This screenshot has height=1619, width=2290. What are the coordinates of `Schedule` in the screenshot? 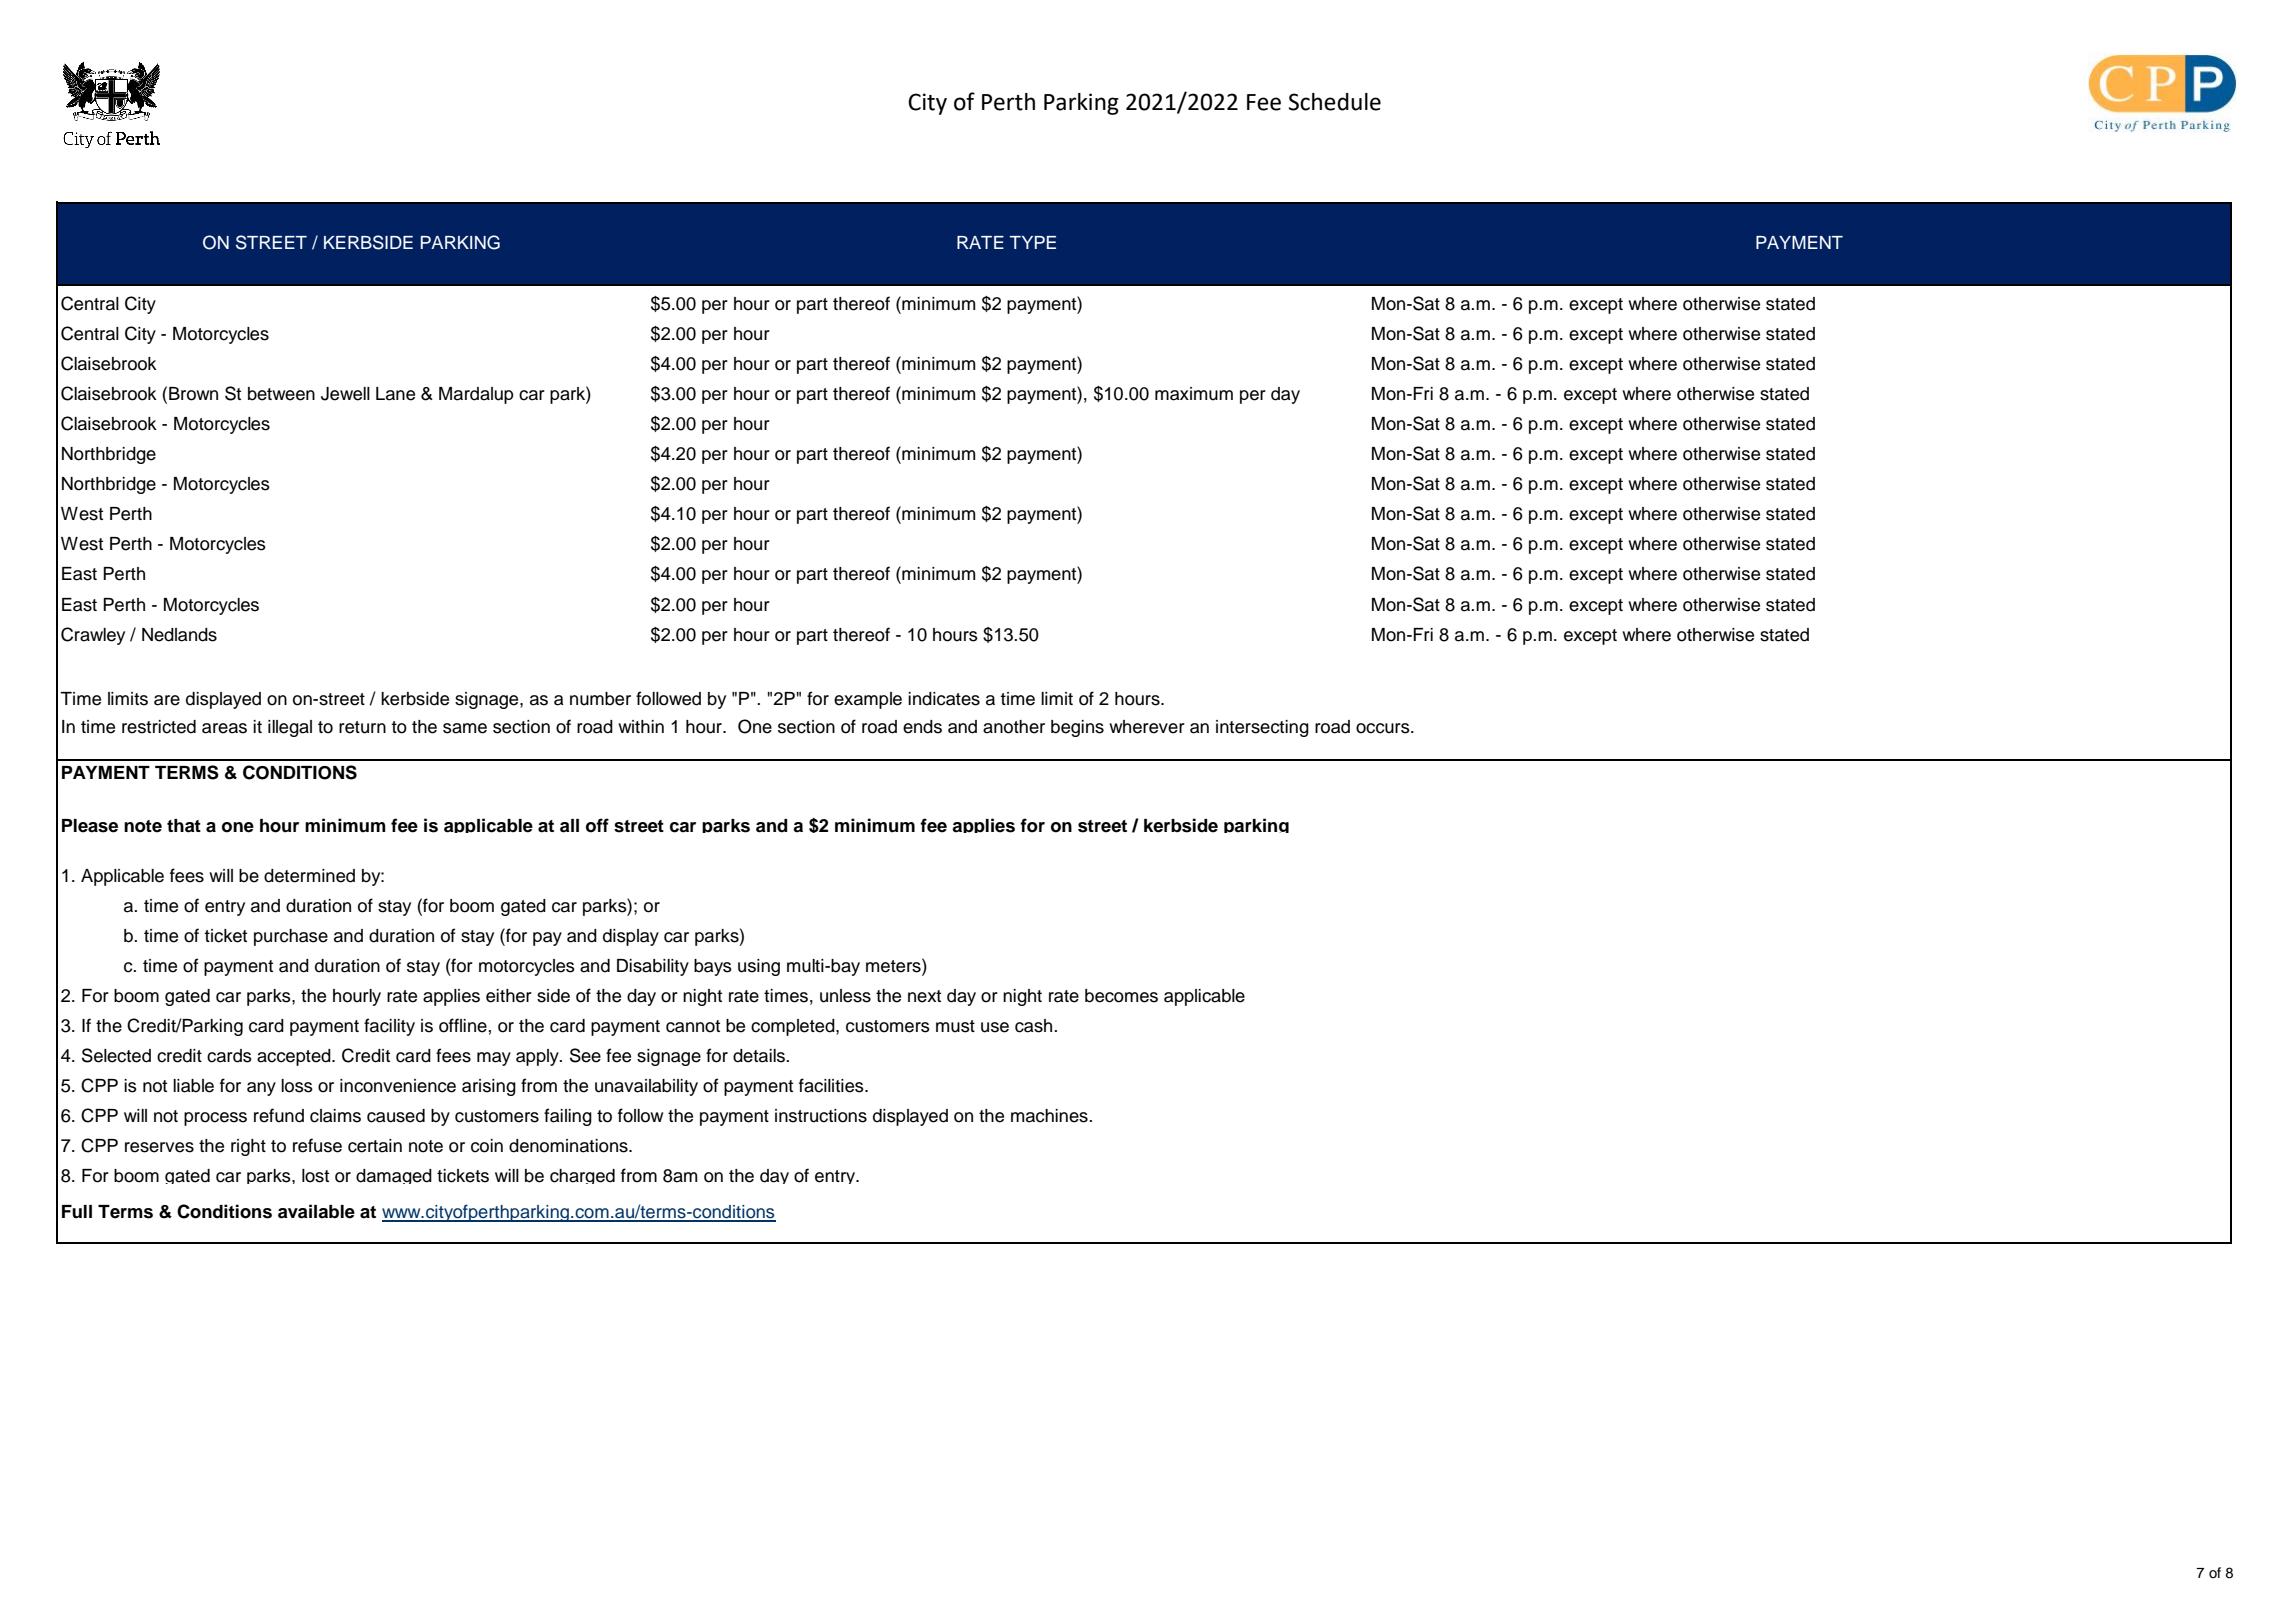 It's located at (1335, 102).
